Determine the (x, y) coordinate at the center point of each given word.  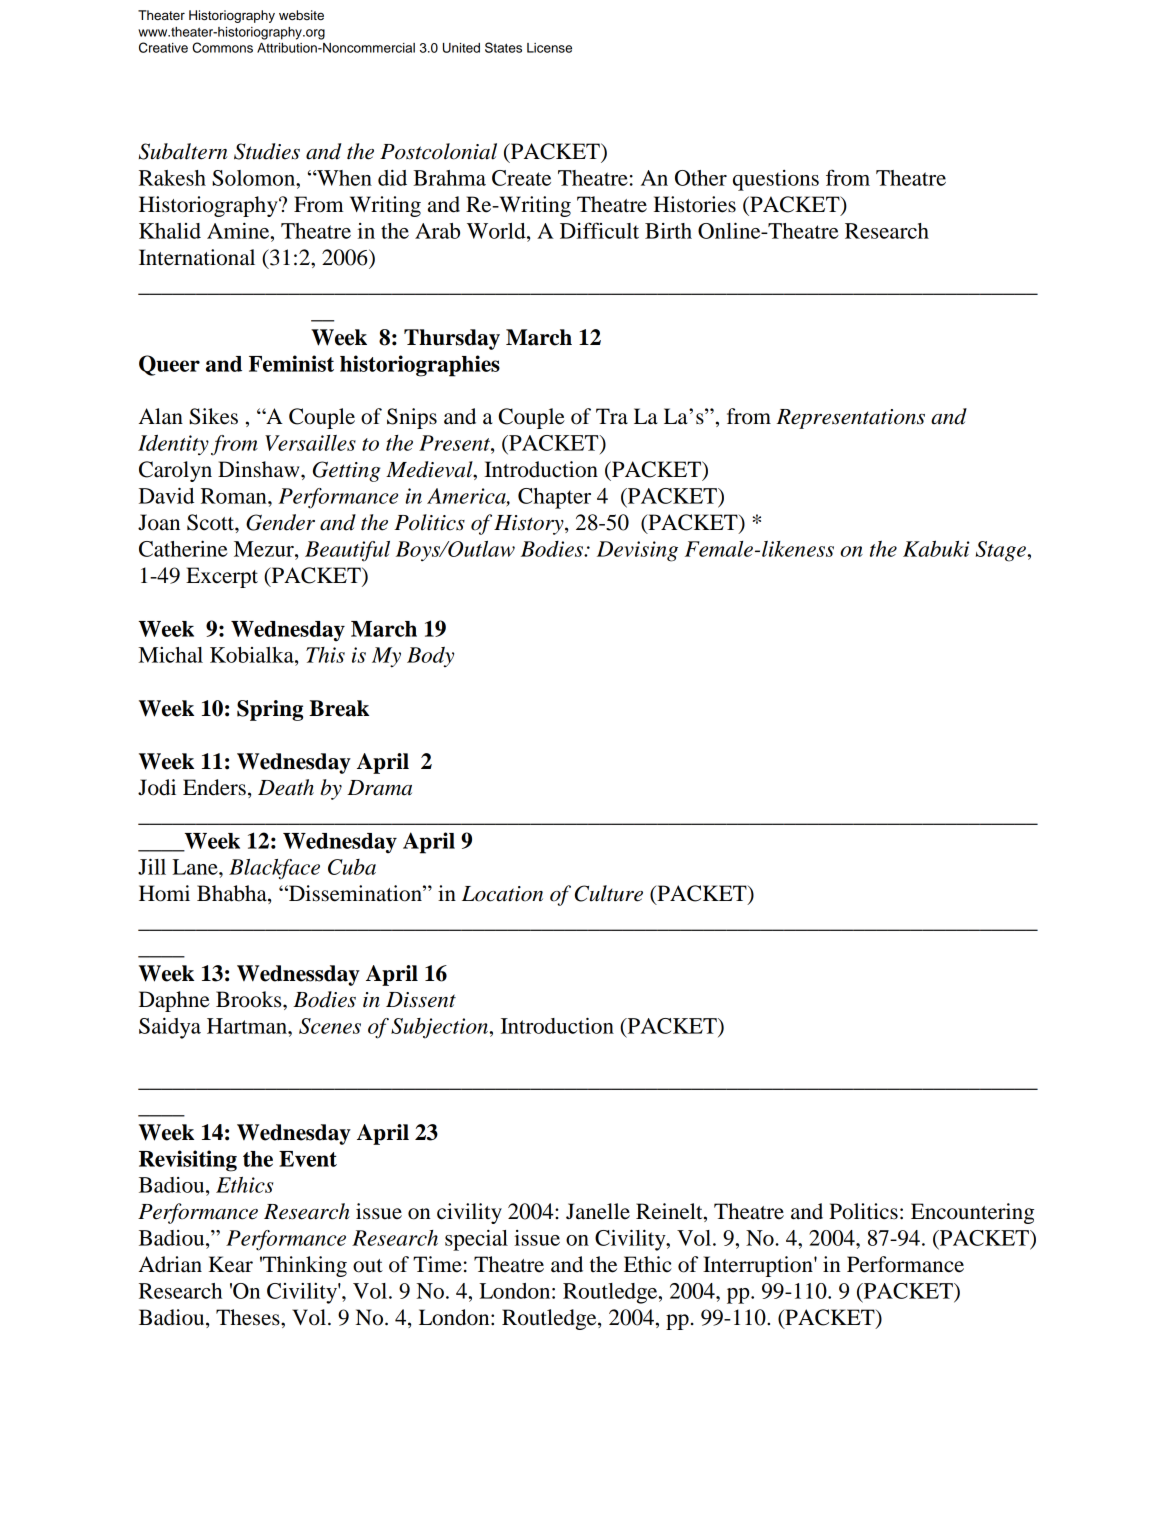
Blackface (274, 869)
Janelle (598, 1211)
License (549, 48)
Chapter (554, 498)
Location (502, 894)
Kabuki (936, 549)
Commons (222, 47)
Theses (249, 1317)
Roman (235, 496)
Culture (609, 893)
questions (776, 180)
